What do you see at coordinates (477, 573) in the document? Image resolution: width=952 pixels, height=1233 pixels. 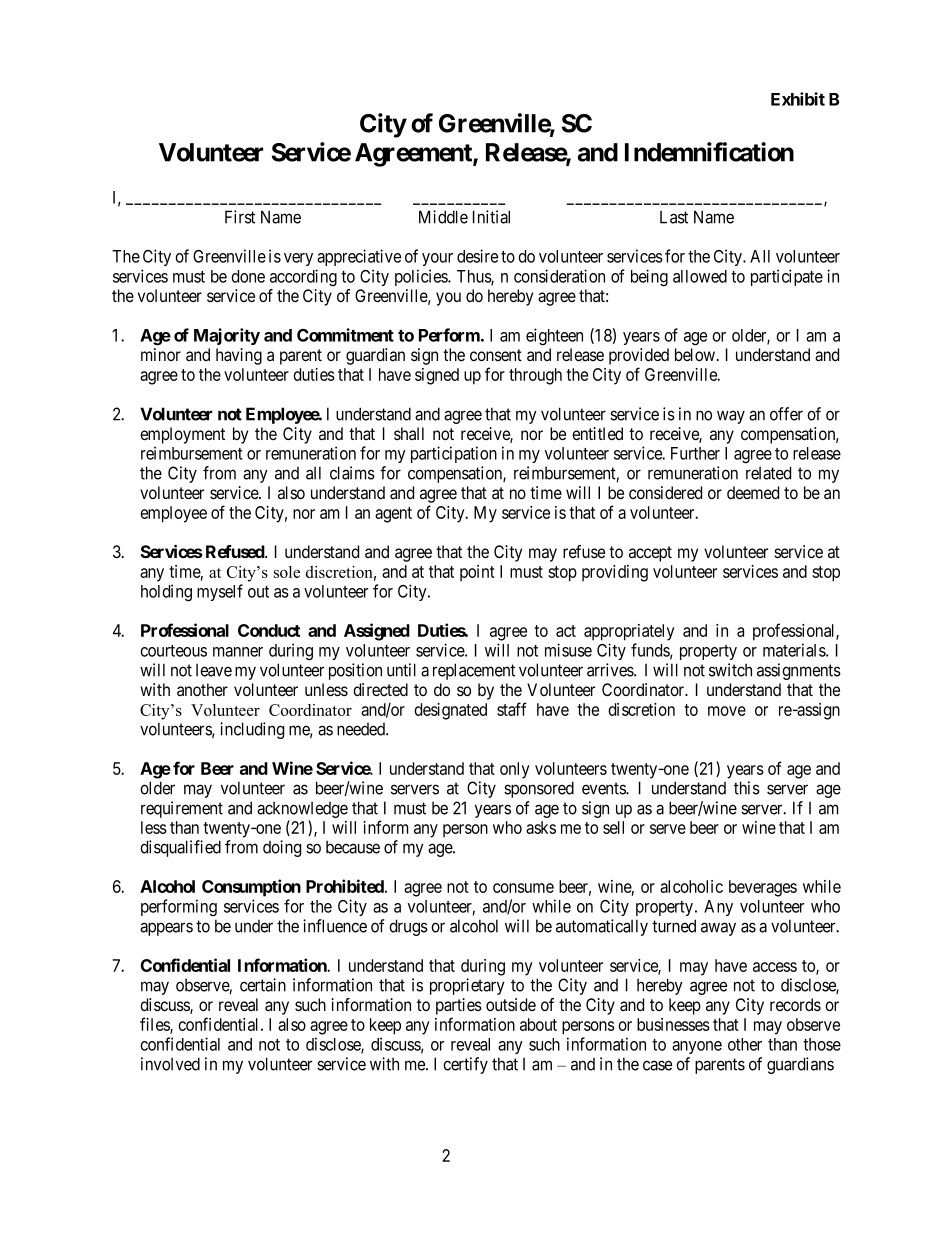 I see `point` at bounding box center [477, 573].
